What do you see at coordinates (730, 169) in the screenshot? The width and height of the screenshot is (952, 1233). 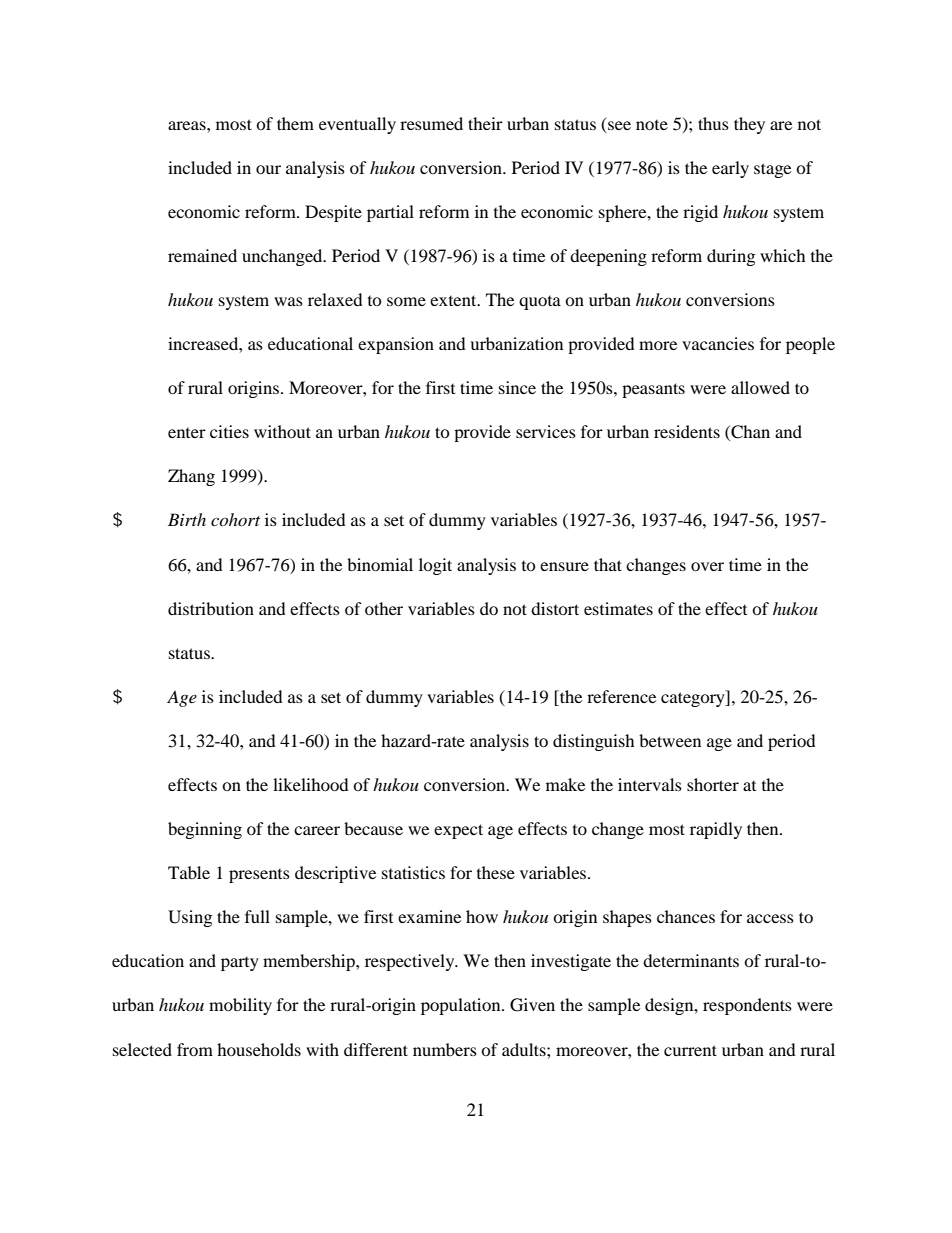 I see `early` at bounding box center [730, 169].
